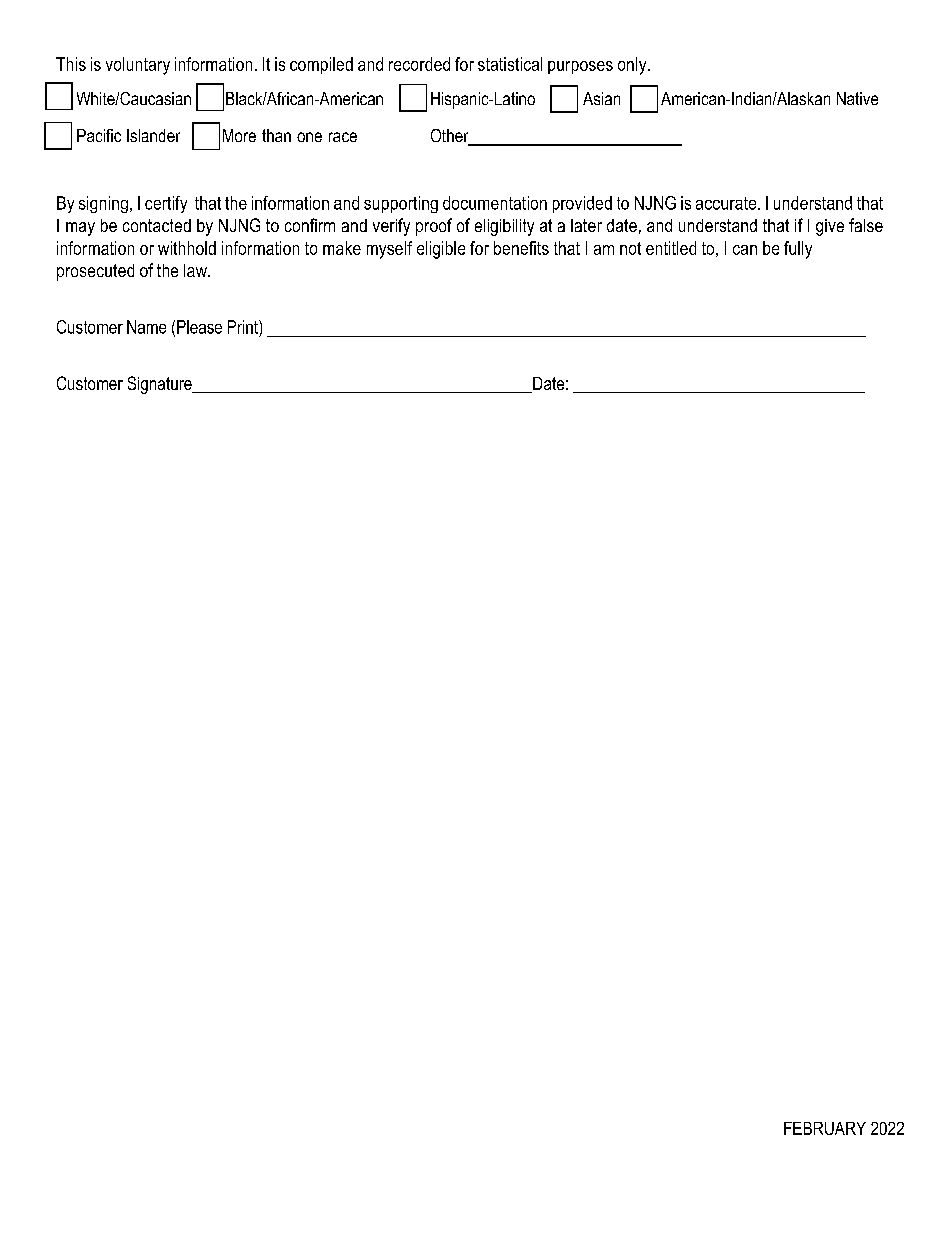 The height and width of the page is (1233, 952). What do you see at coordinates (138, 66) in the page?
I see `voluntary` at bounding box center [138, 66].
